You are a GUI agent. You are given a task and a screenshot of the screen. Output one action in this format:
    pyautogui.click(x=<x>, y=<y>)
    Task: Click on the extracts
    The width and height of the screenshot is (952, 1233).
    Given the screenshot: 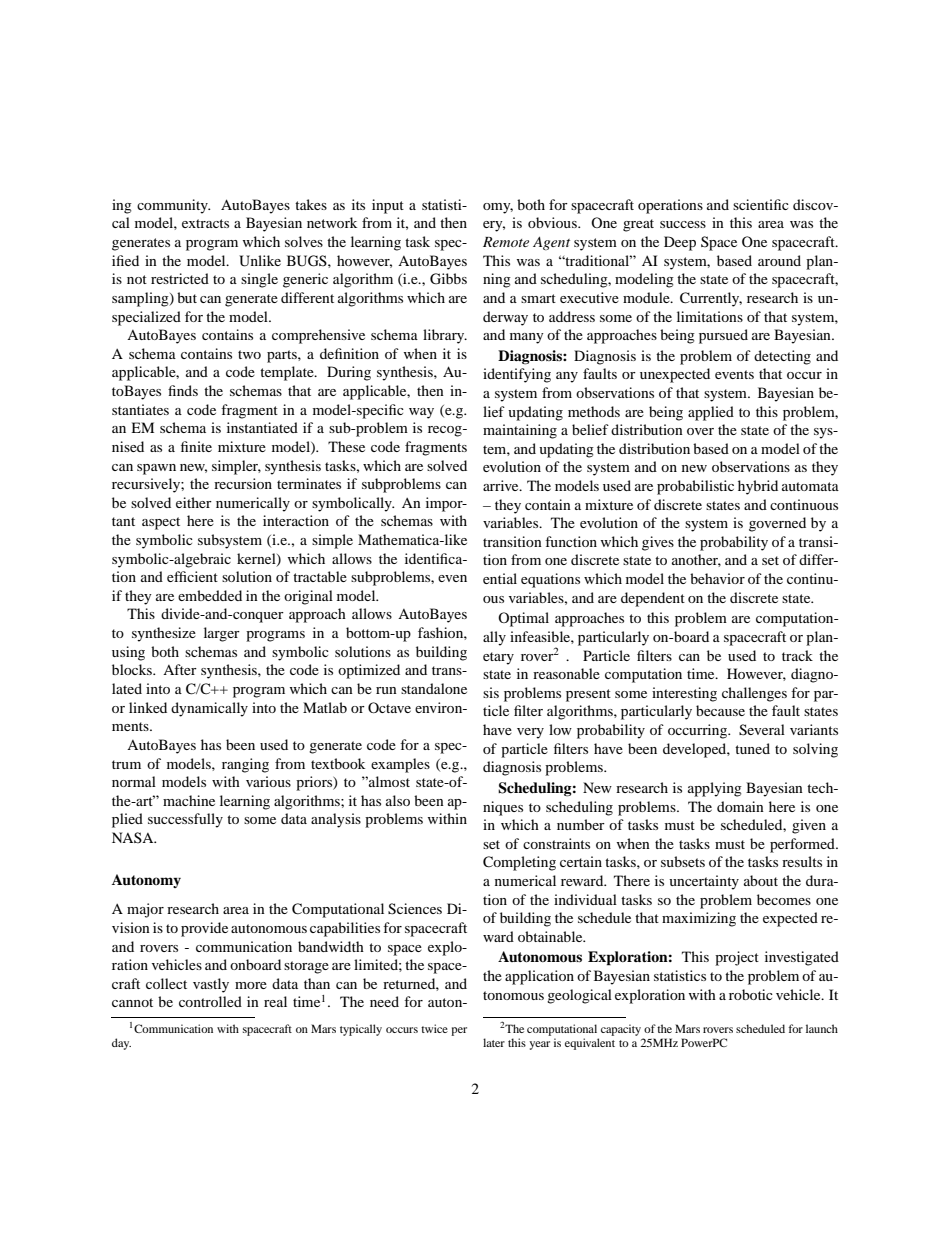 What is the action you would take?
    pyautogui.click(x=205, y=223)
